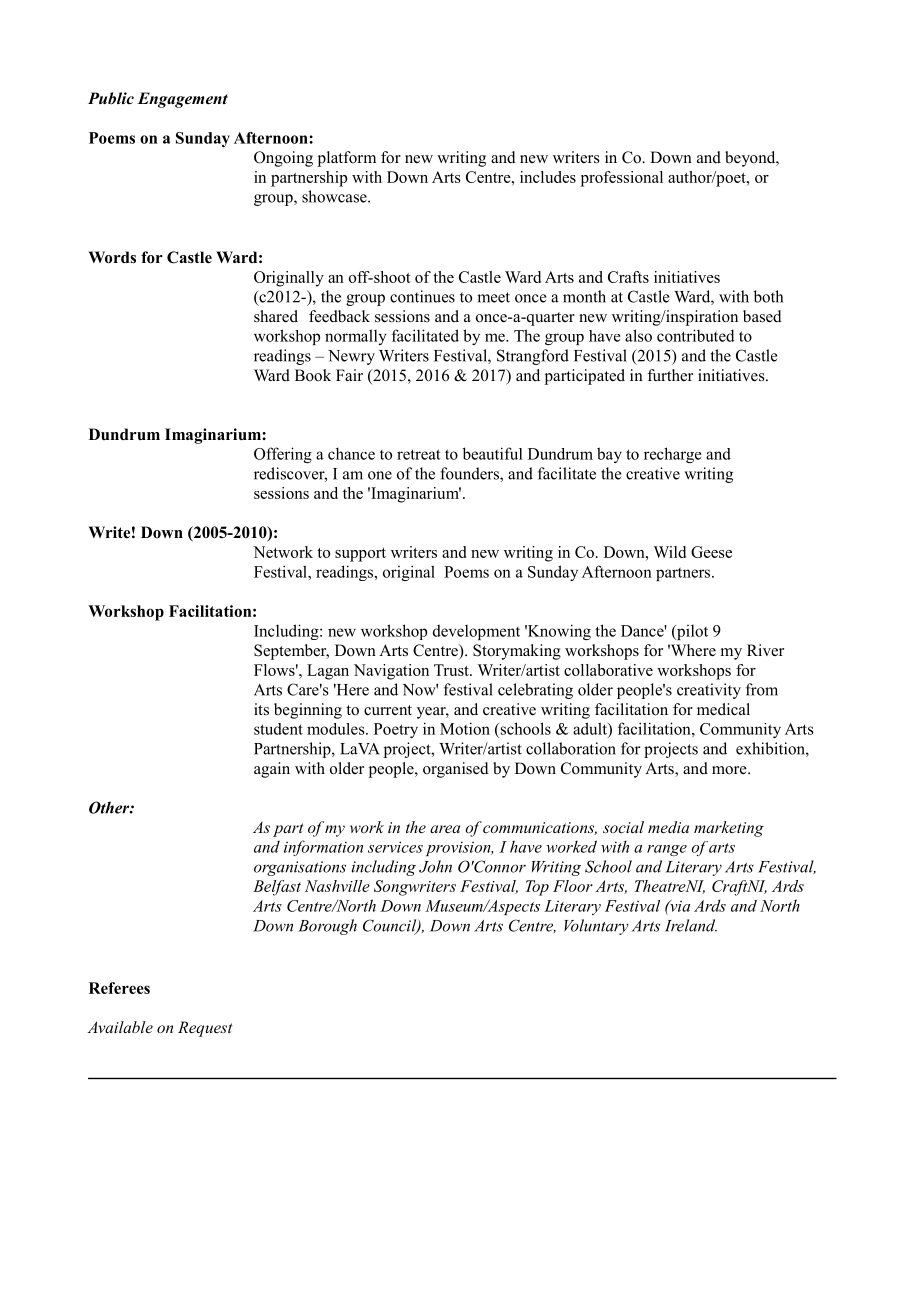  What do you see at coordinates (261, 709) in the screenshot?
I see `its` at bounding box center [261, 709].
